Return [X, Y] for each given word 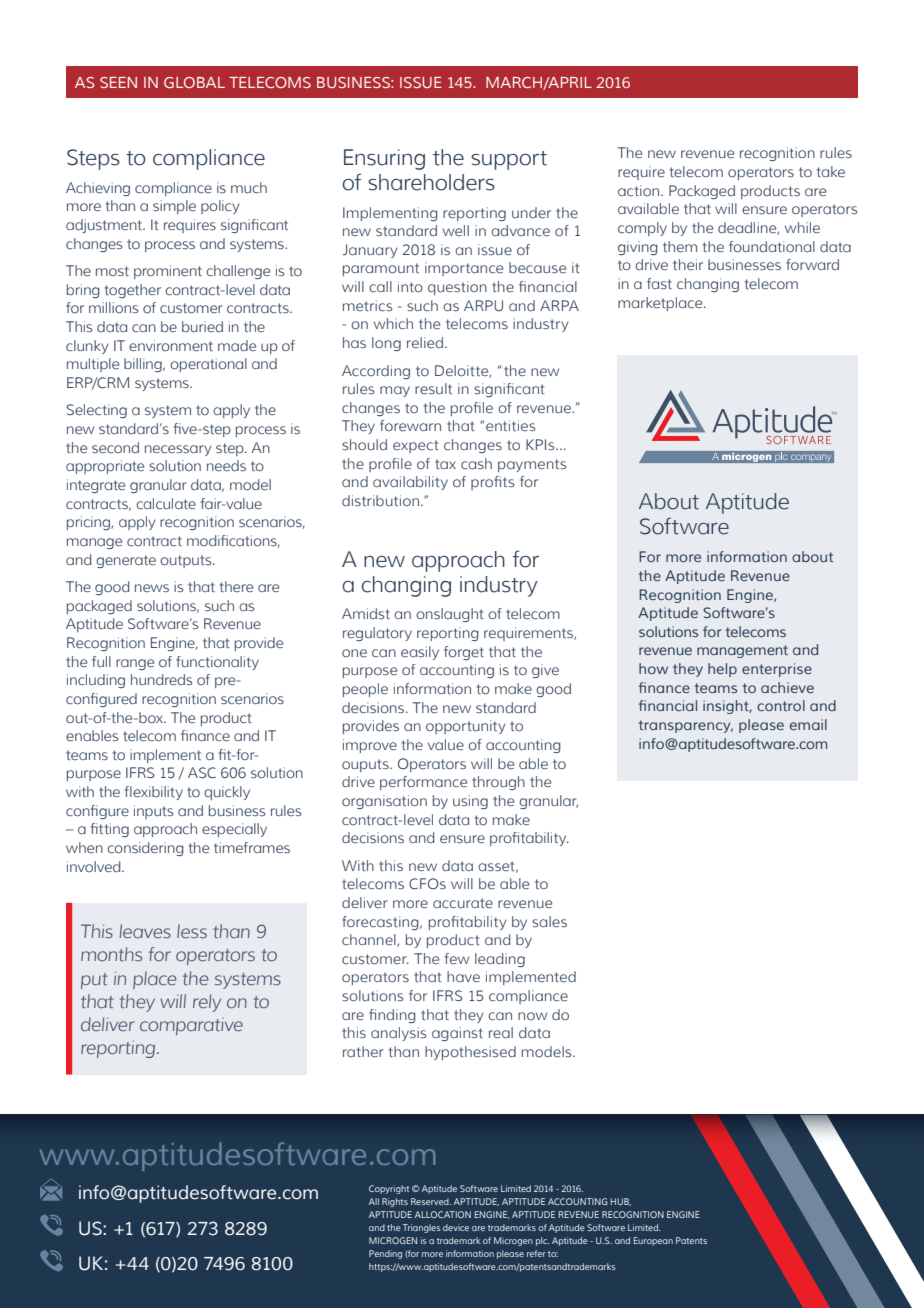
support [509, 160]
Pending [385, 1254]
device [456, 1227]
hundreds [161, 679]
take [831, 171]
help [722, 670]
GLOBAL [194, 82]
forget [464, 653]
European [653, 1241]
